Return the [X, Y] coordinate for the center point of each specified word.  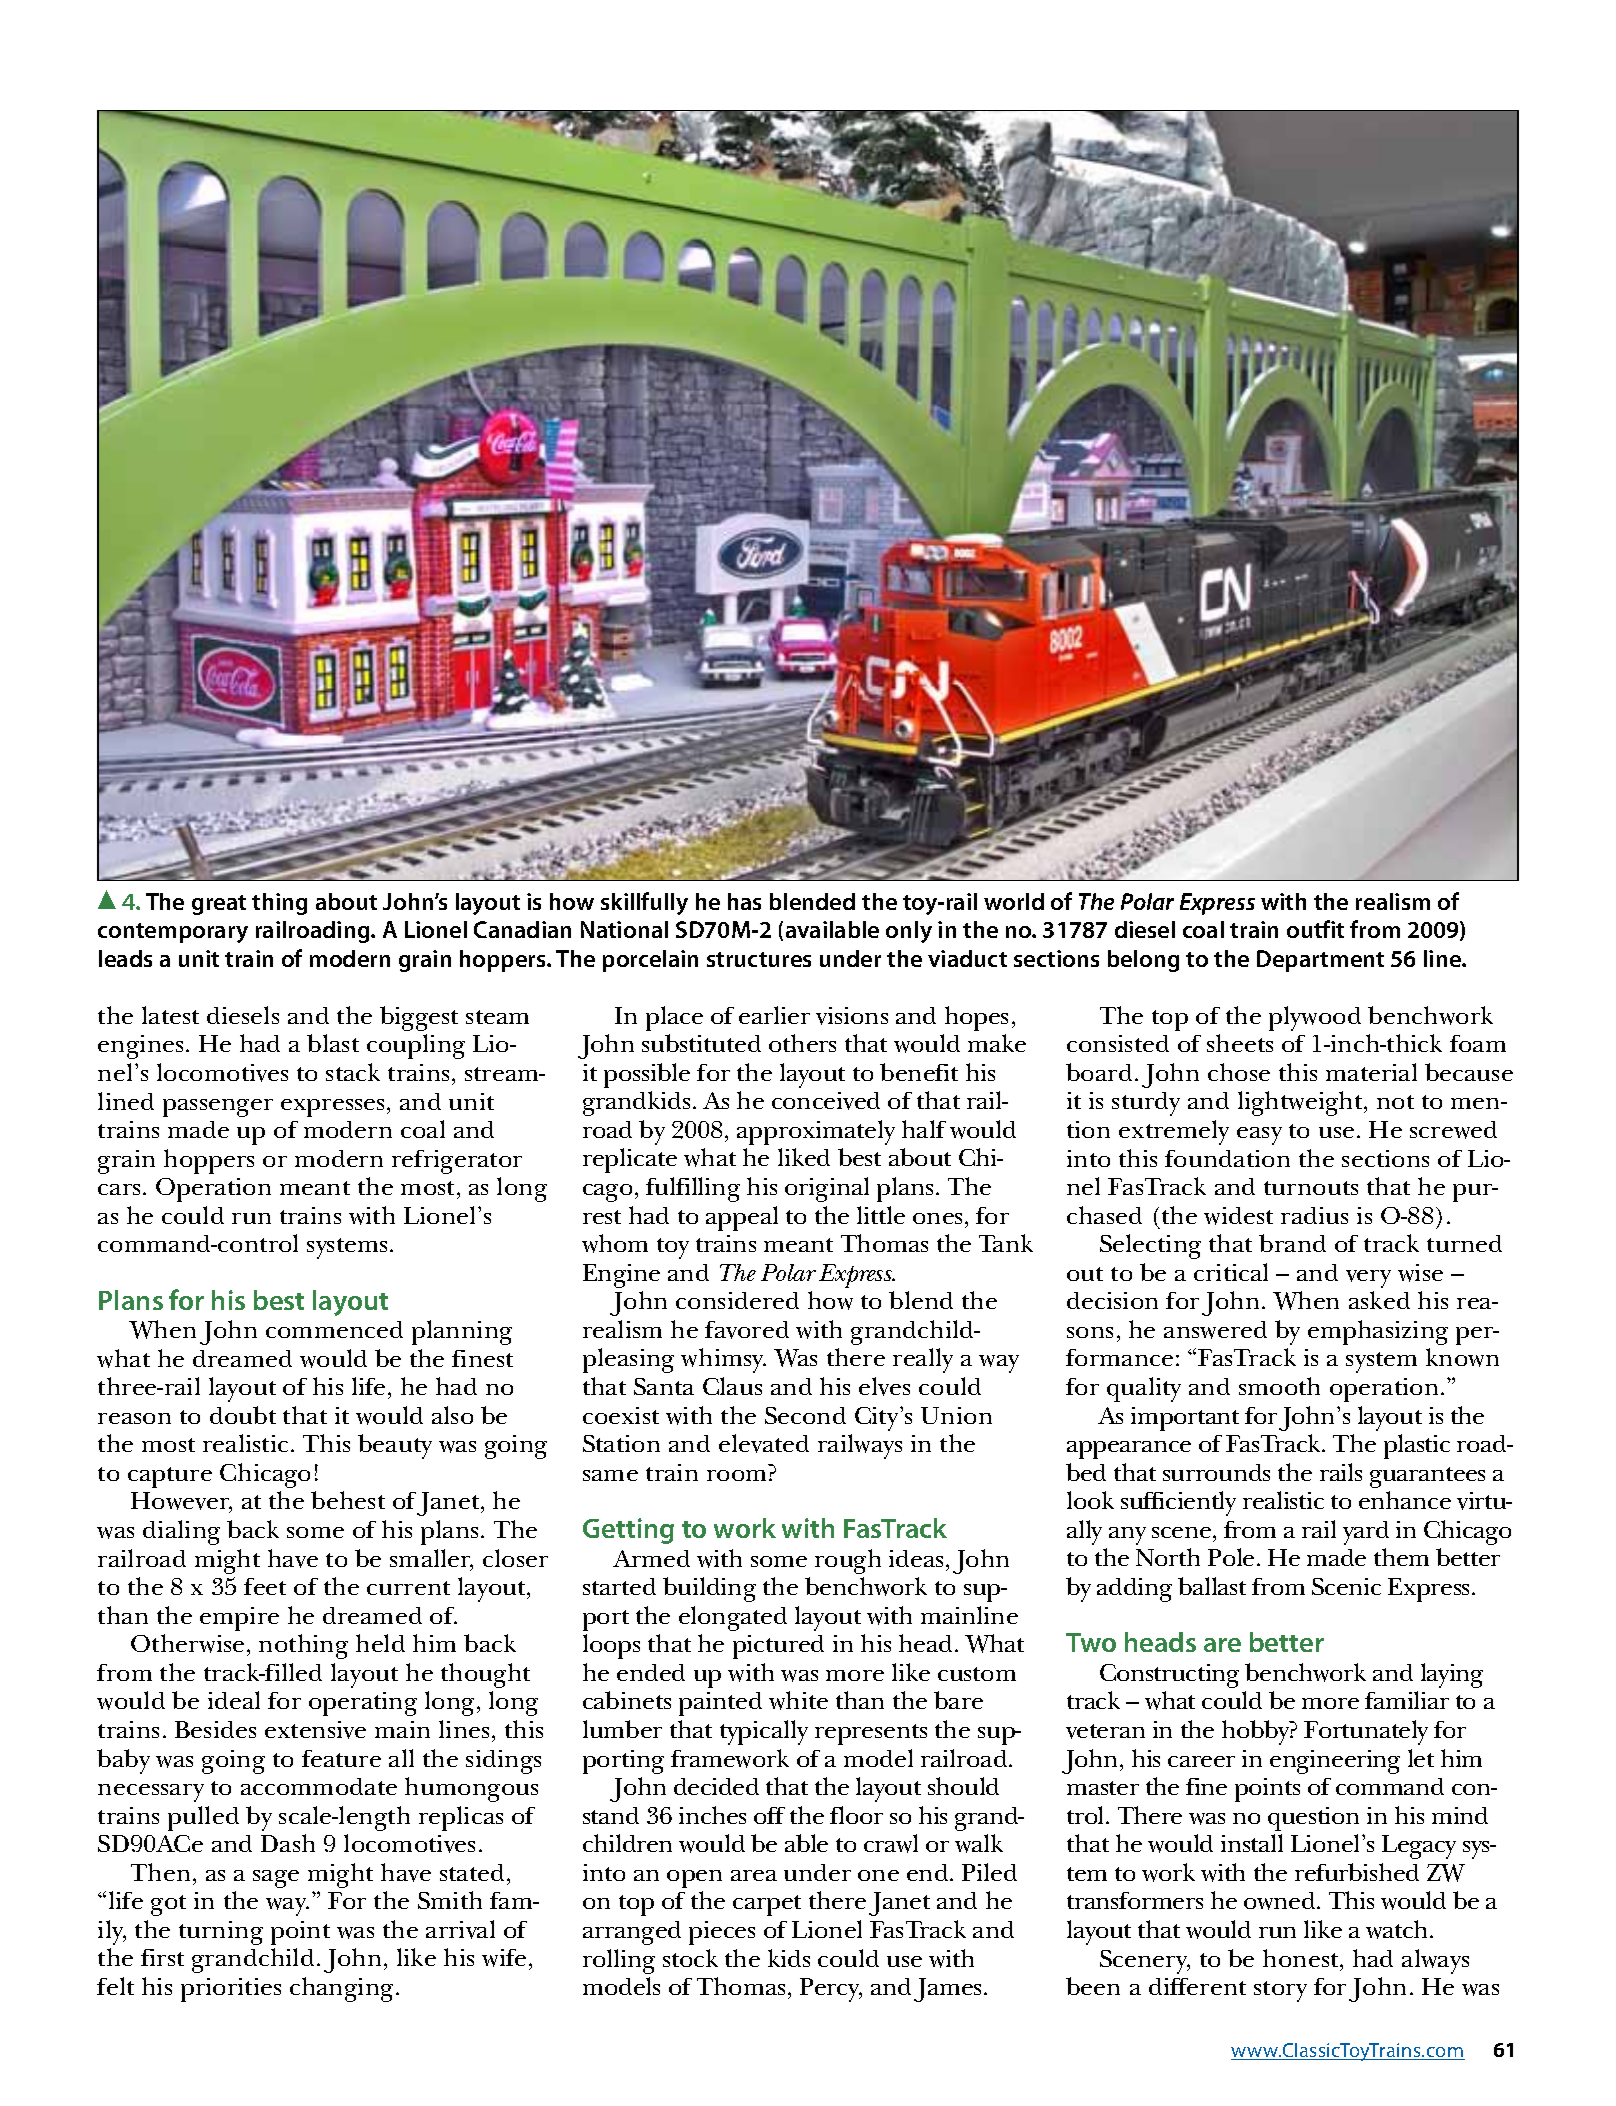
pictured [778, 1647]
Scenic [1346, 1586]
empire [239, 1619]
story [1280, 1991]
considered [737, 1300]
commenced [334, 1329]
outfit [1315, 929]
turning [221, 1933]
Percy [831, 1990]
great [219, 905]
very [1368, 1279]
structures [759, 959]
